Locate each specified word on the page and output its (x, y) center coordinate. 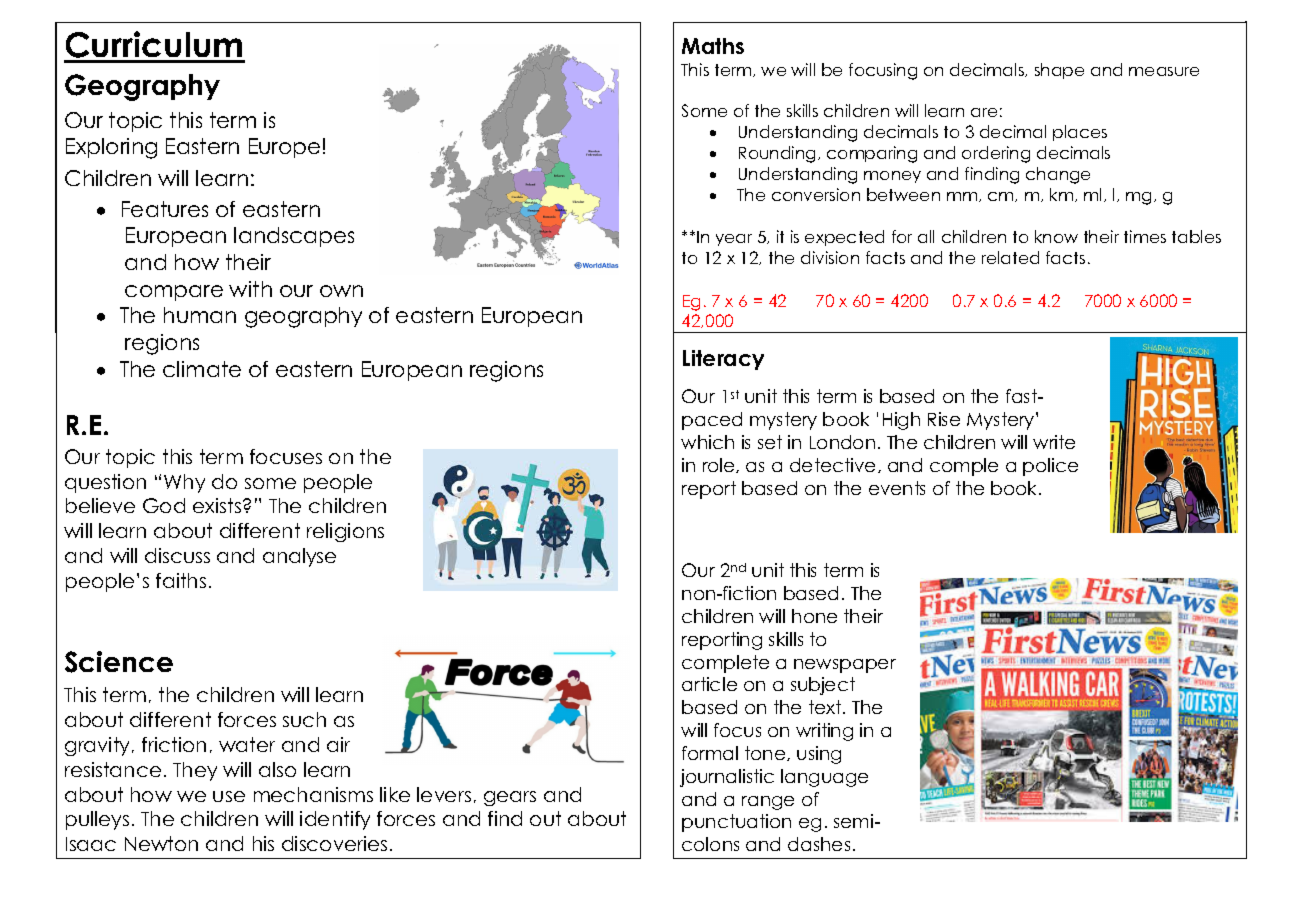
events (897, 488)
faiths (181, 580)
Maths (713, 46)
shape (1059, 71)
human (200, 315)
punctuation (736, 823)
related (1010, 257)
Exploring (111, 148)
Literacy (723, 360)
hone (814, 616)
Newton (161, 843)
